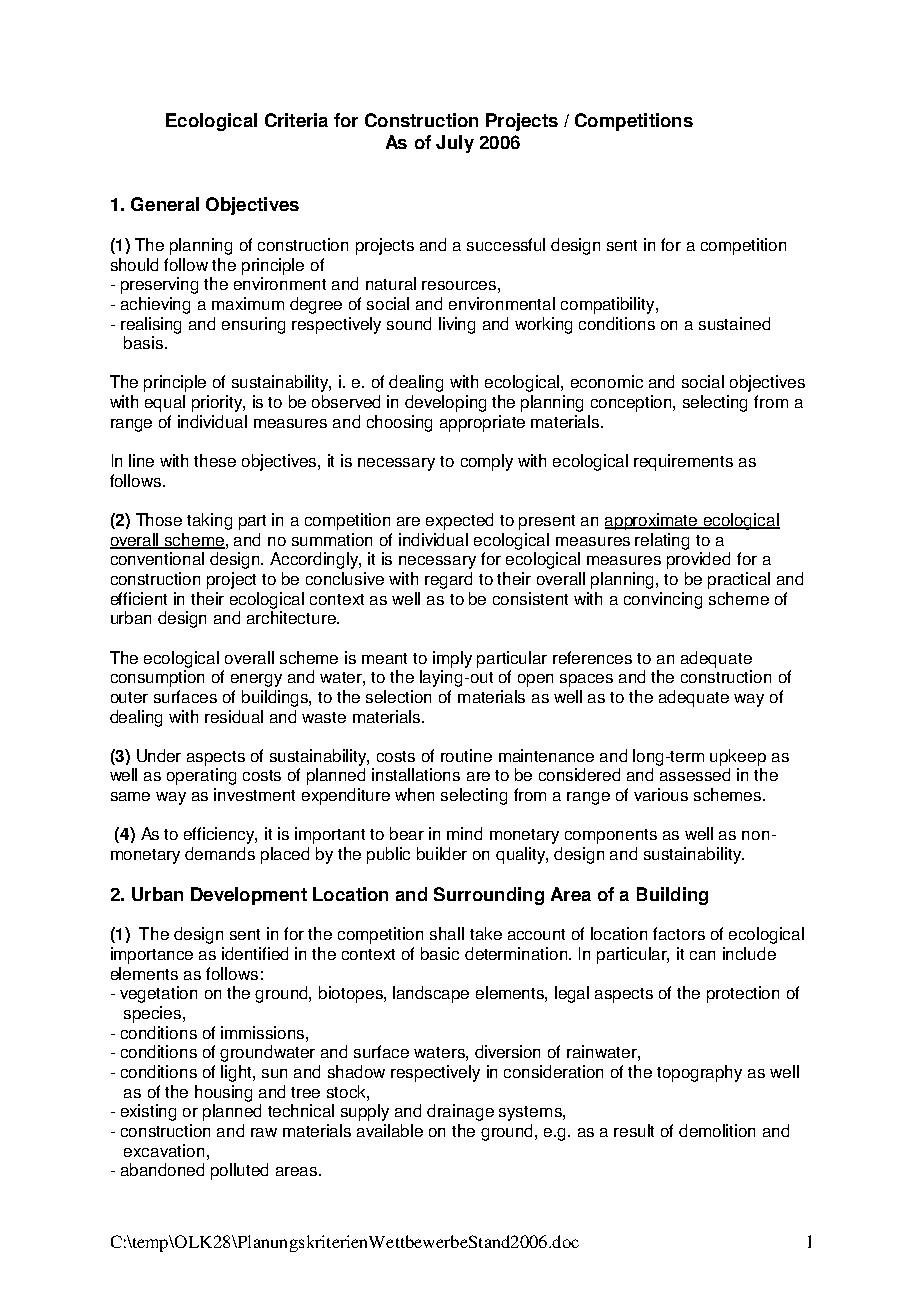 The height and width of the document is (1308, 924). What do you see at coordinates (157, 678) in the document?
I see `consumption` at bounding box center [157, 678].
